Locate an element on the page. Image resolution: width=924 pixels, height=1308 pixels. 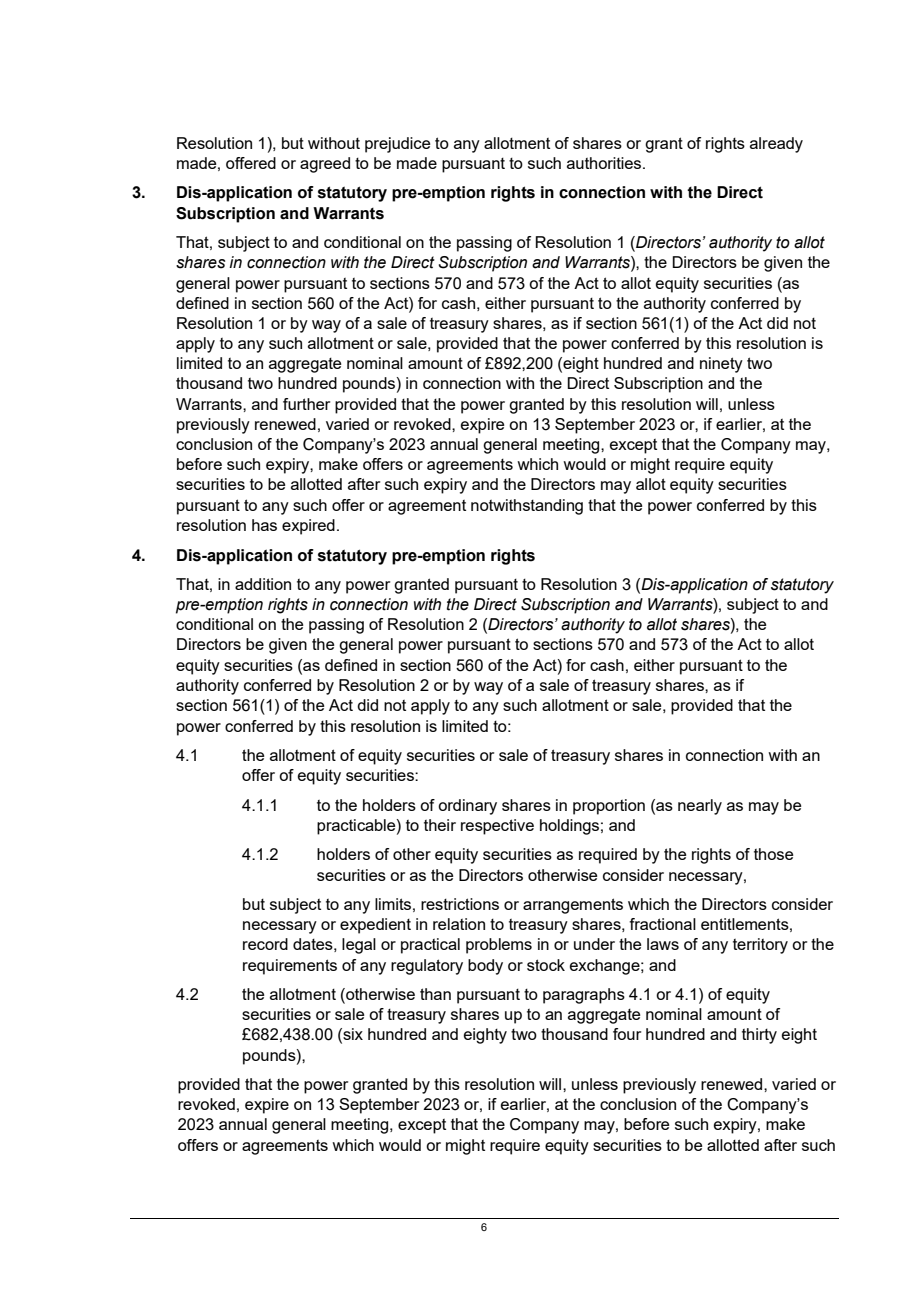
legal is located at coordinates (359, 946).
